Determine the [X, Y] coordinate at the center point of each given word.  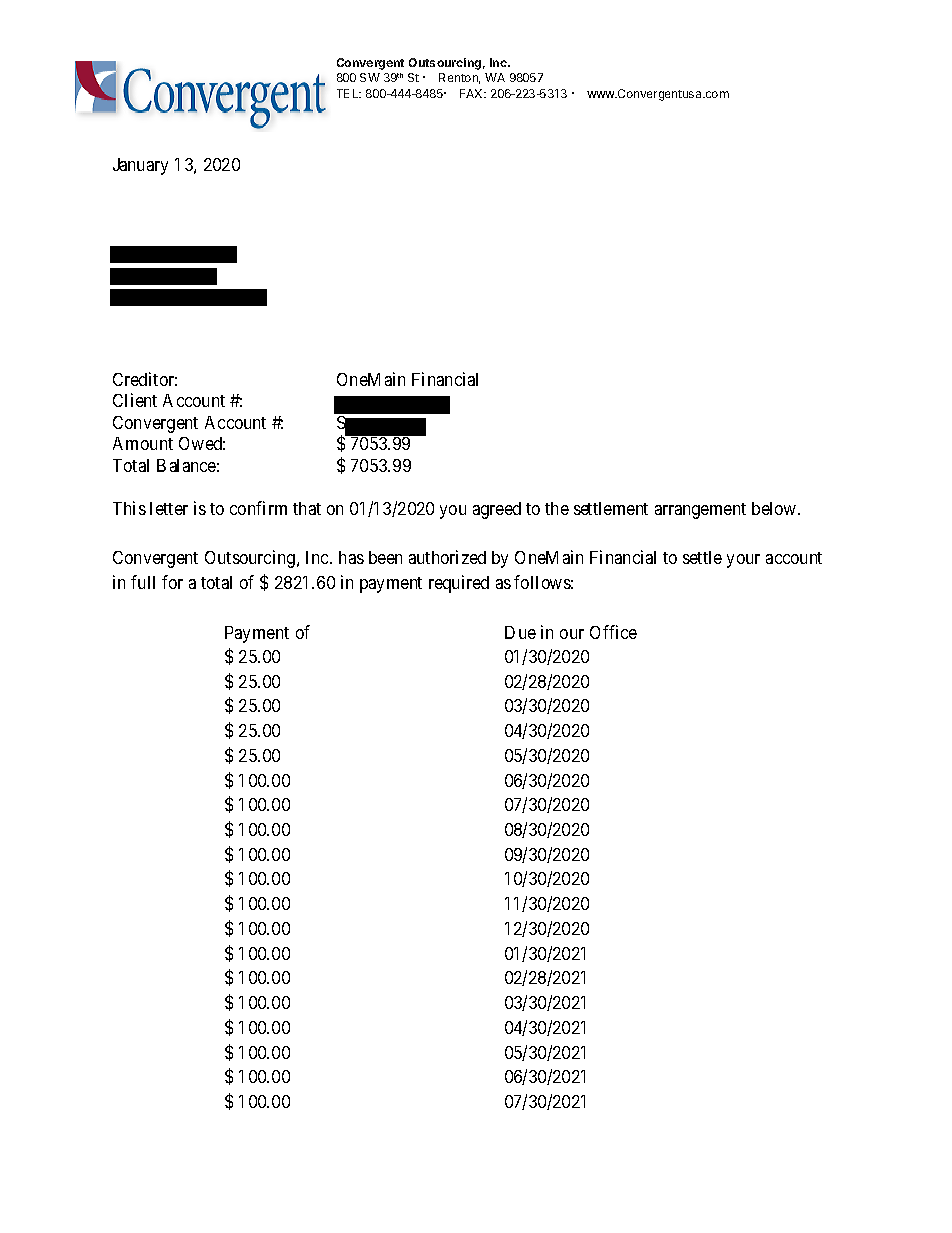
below [775, 508]
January [140, 166]
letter [169, 508]
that [307, 508]
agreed [497, 510]
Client [135, 400]
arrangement [700, 511]
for [172, 582]
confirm [258, 508]
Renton [459, 78]
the [557, 508]
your [743, 561]
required [459, 584]
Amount [143, 443]
